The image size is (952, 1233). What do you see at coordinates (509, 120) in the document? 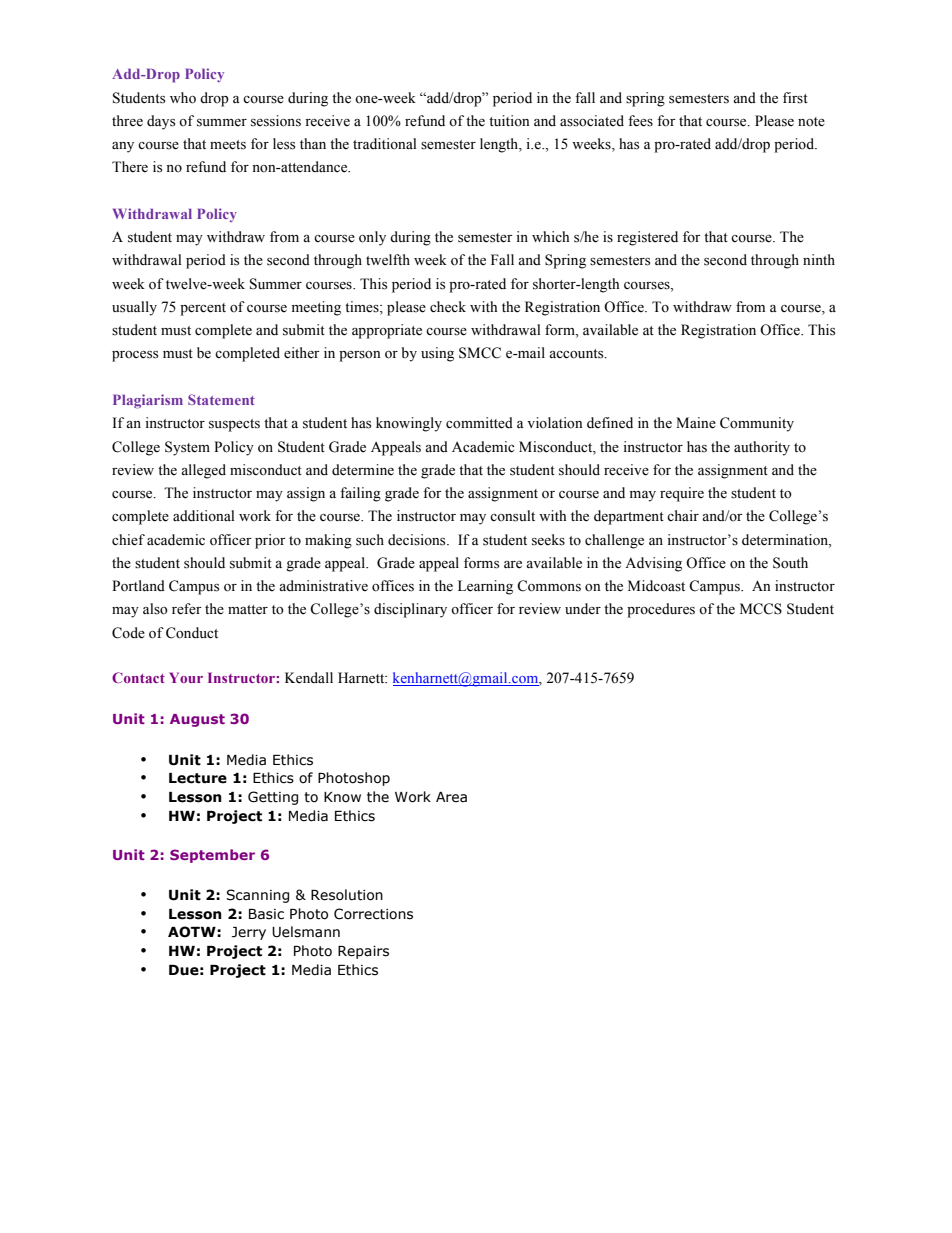
I see `tuition` at bounding box center [509, 120].
